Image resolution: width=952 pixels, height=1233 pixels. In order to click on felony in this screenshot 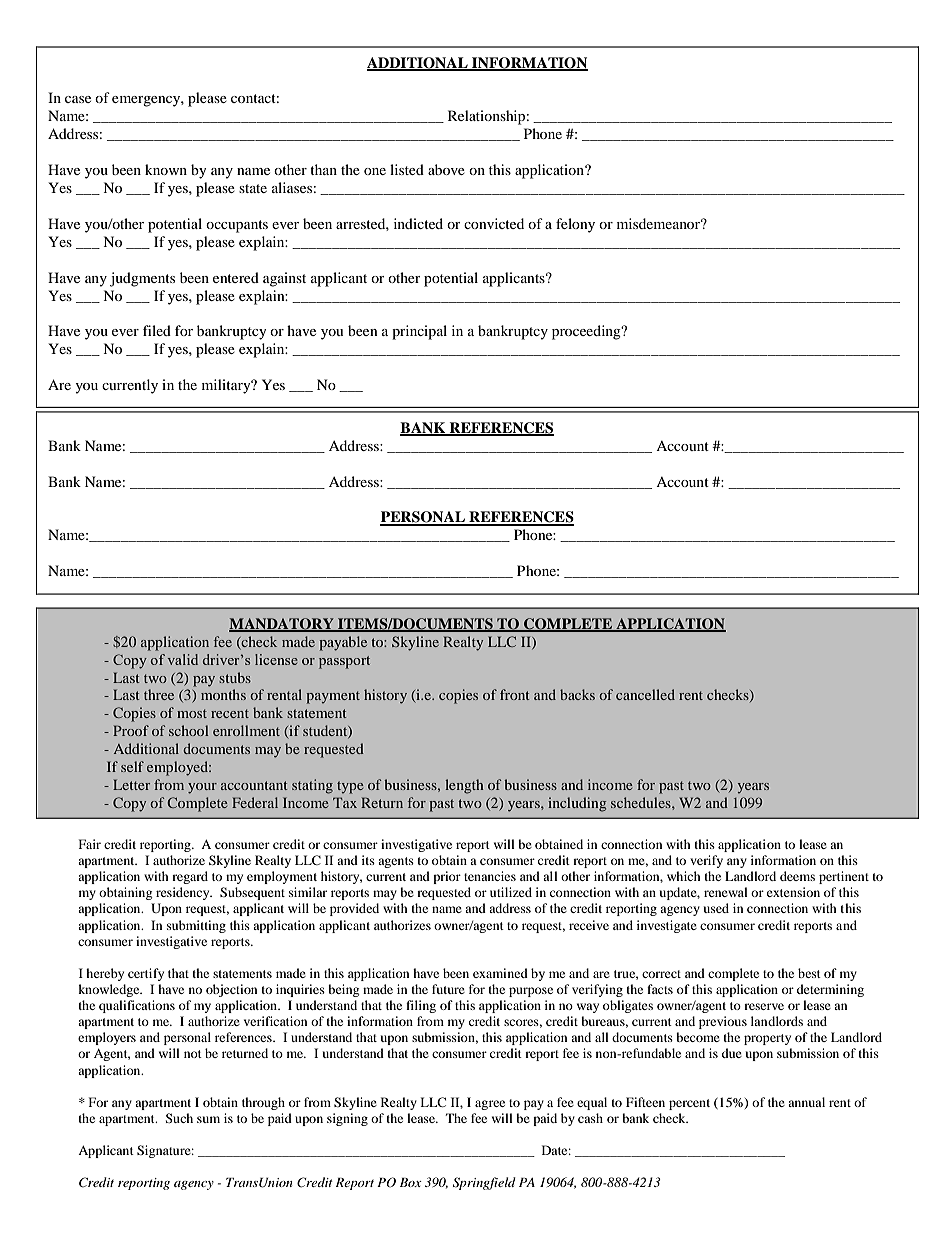, I will do `click(575, 225)`.
